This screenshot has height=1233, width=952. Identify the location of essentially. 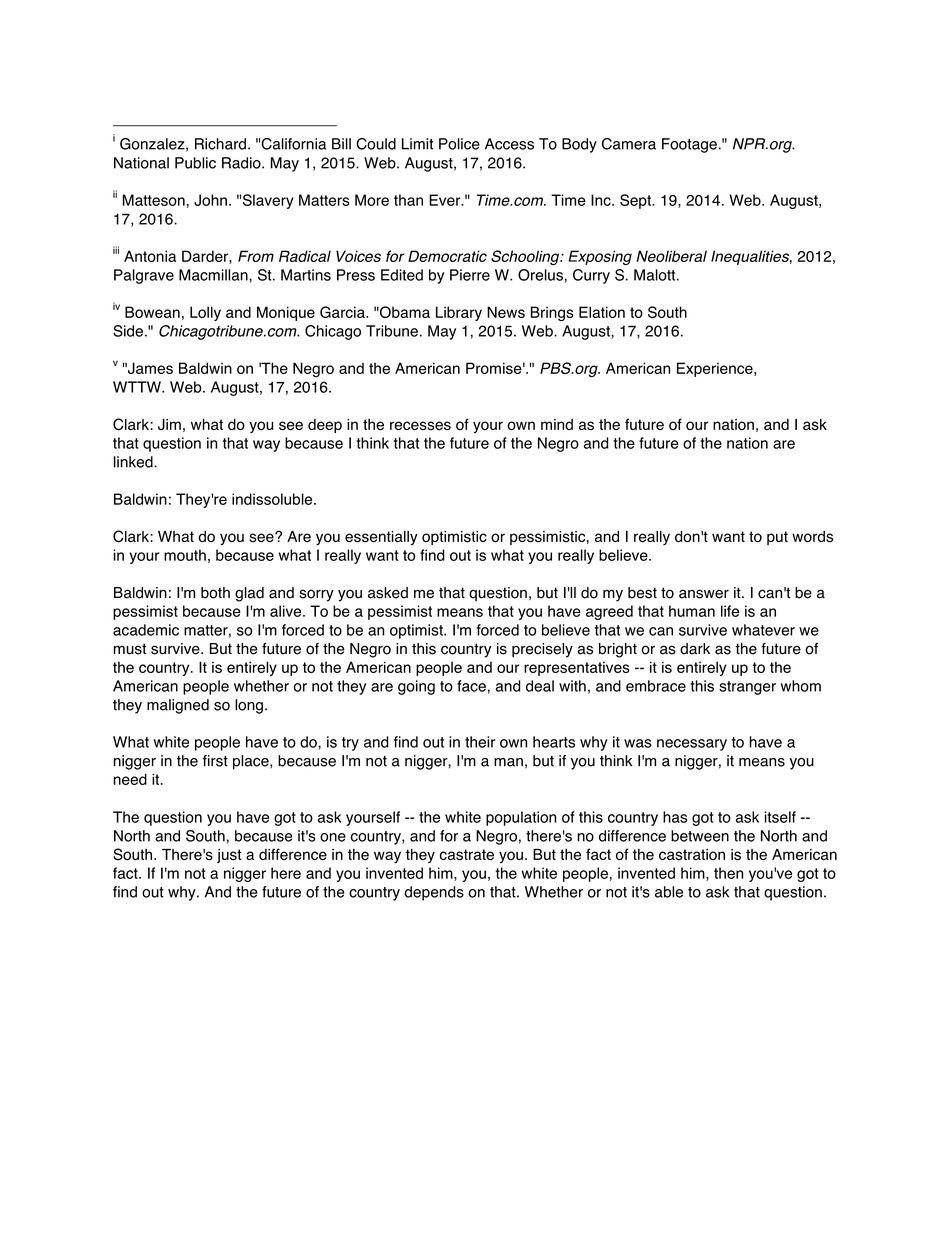
(381, 538).
